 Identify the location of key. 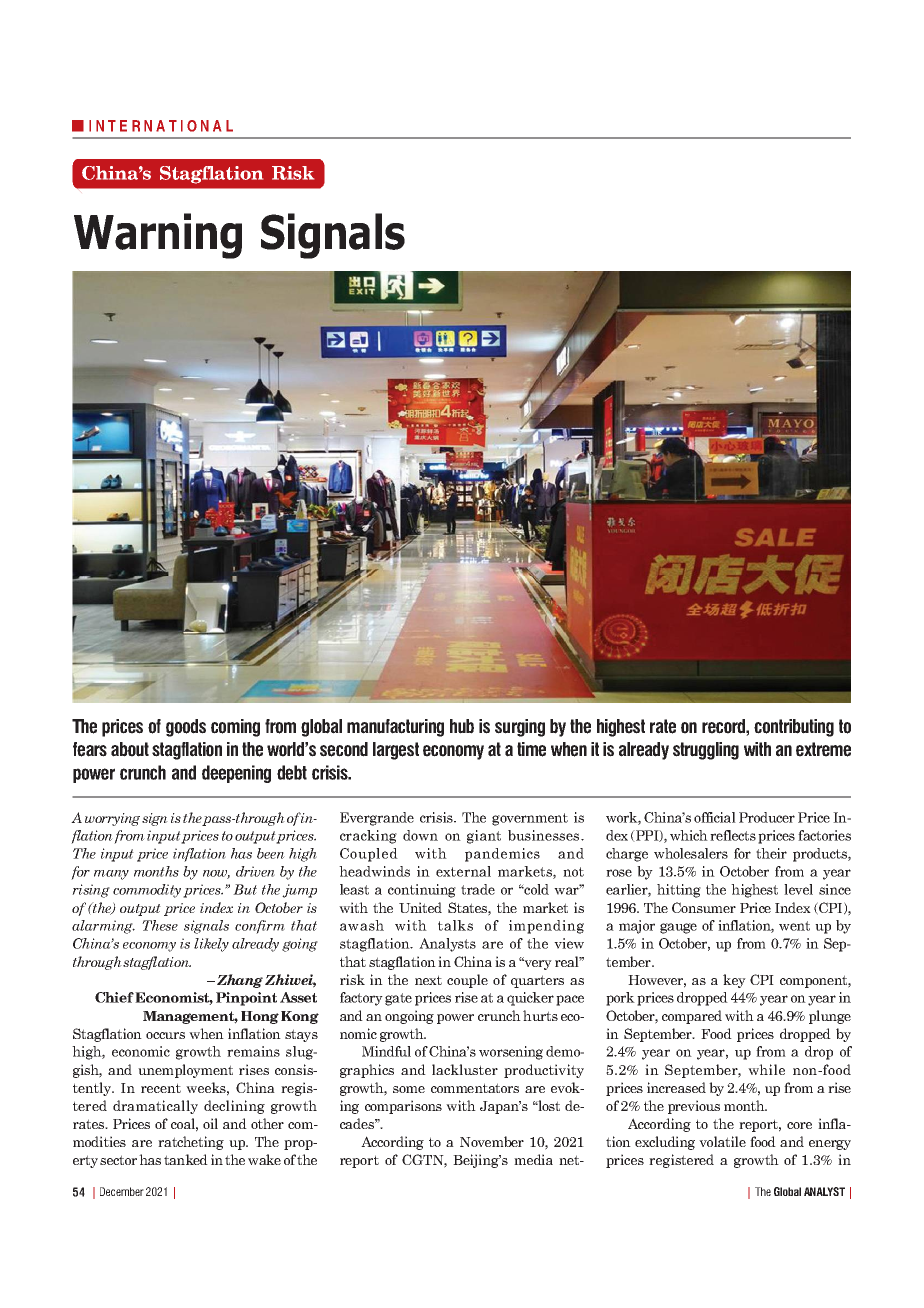
(734, 981).
